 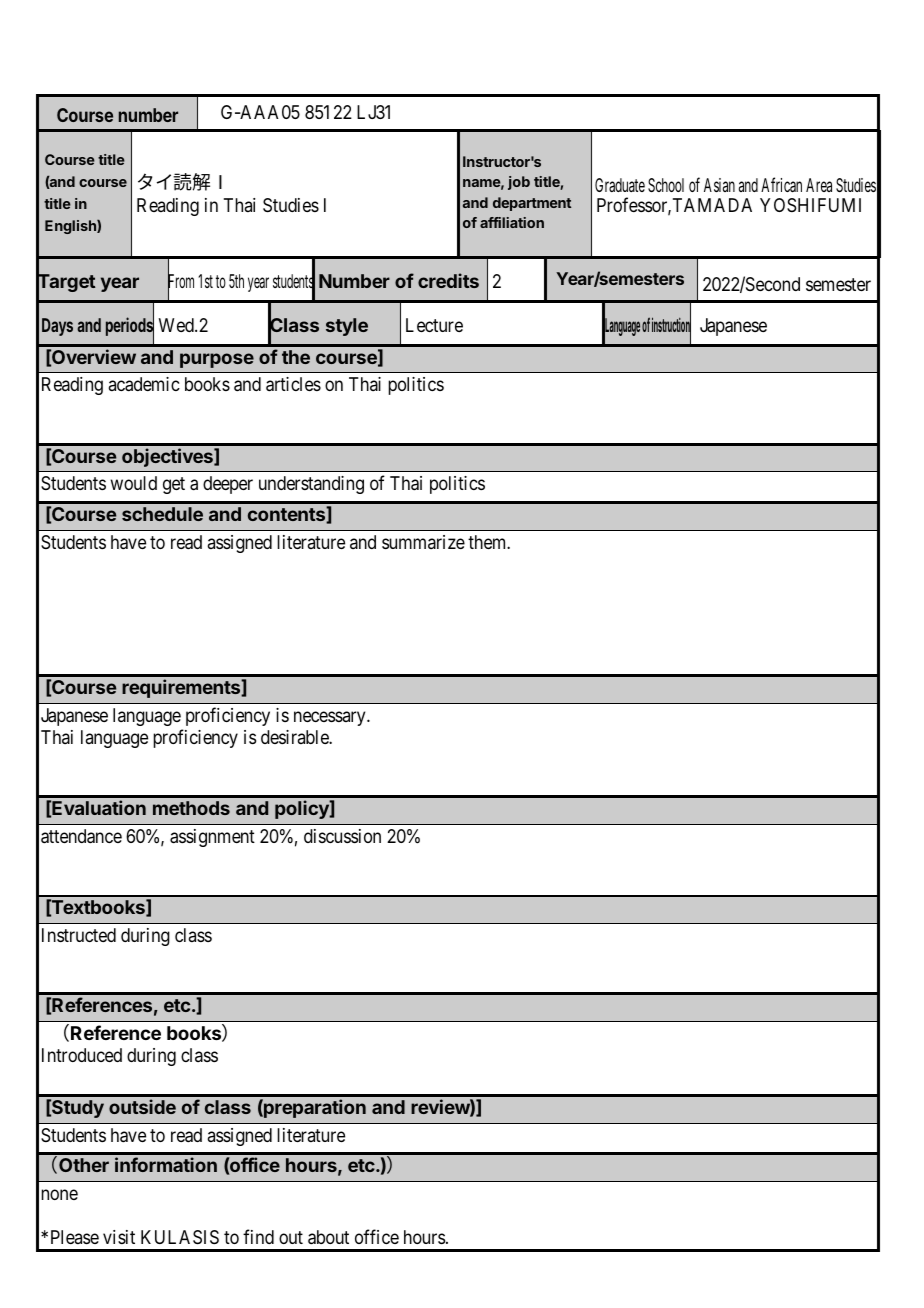 I want to click on summarize, so click(x=423, y=542).
